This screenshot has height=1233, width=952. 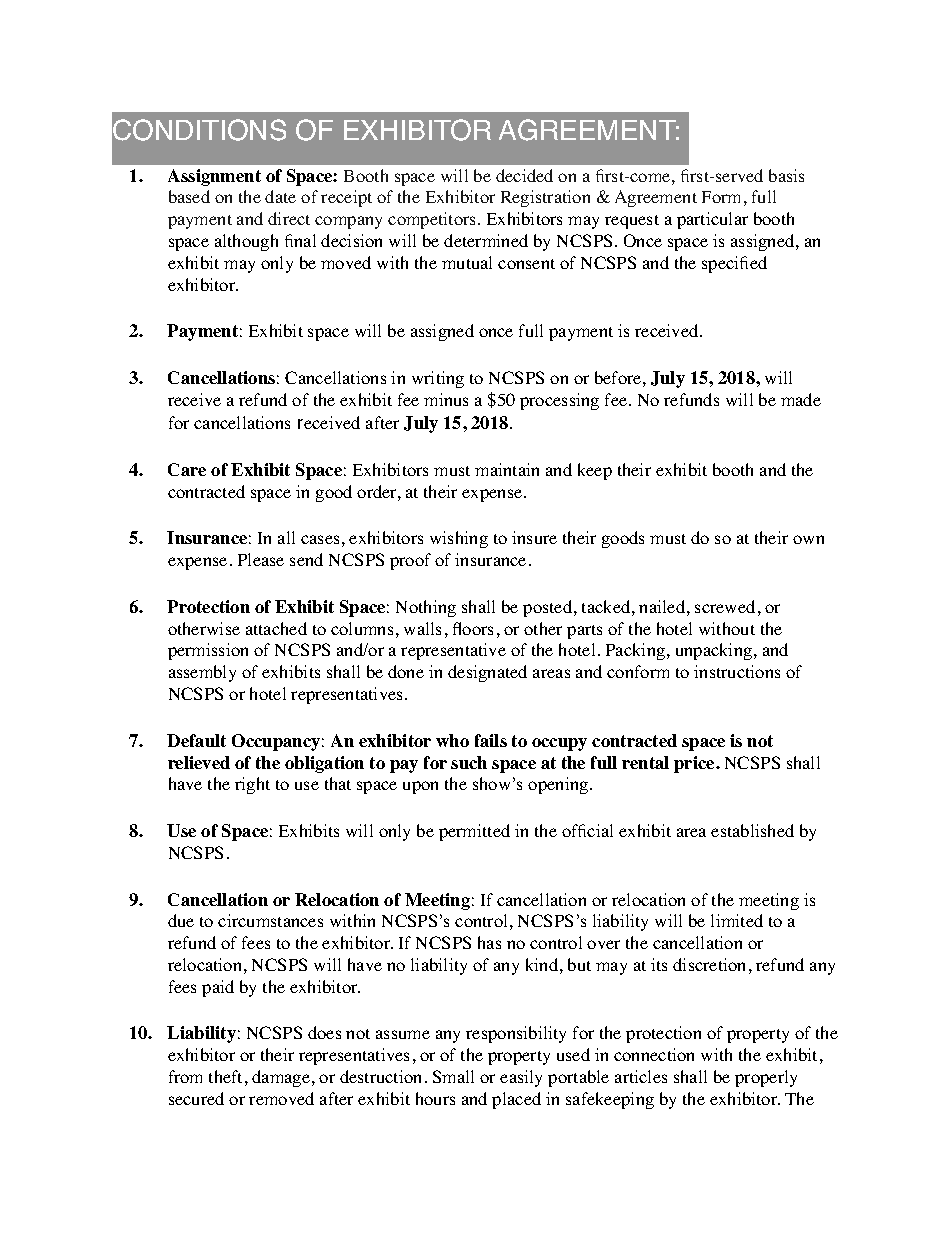 I want to click on permitted, so click(x=474, y=832).
